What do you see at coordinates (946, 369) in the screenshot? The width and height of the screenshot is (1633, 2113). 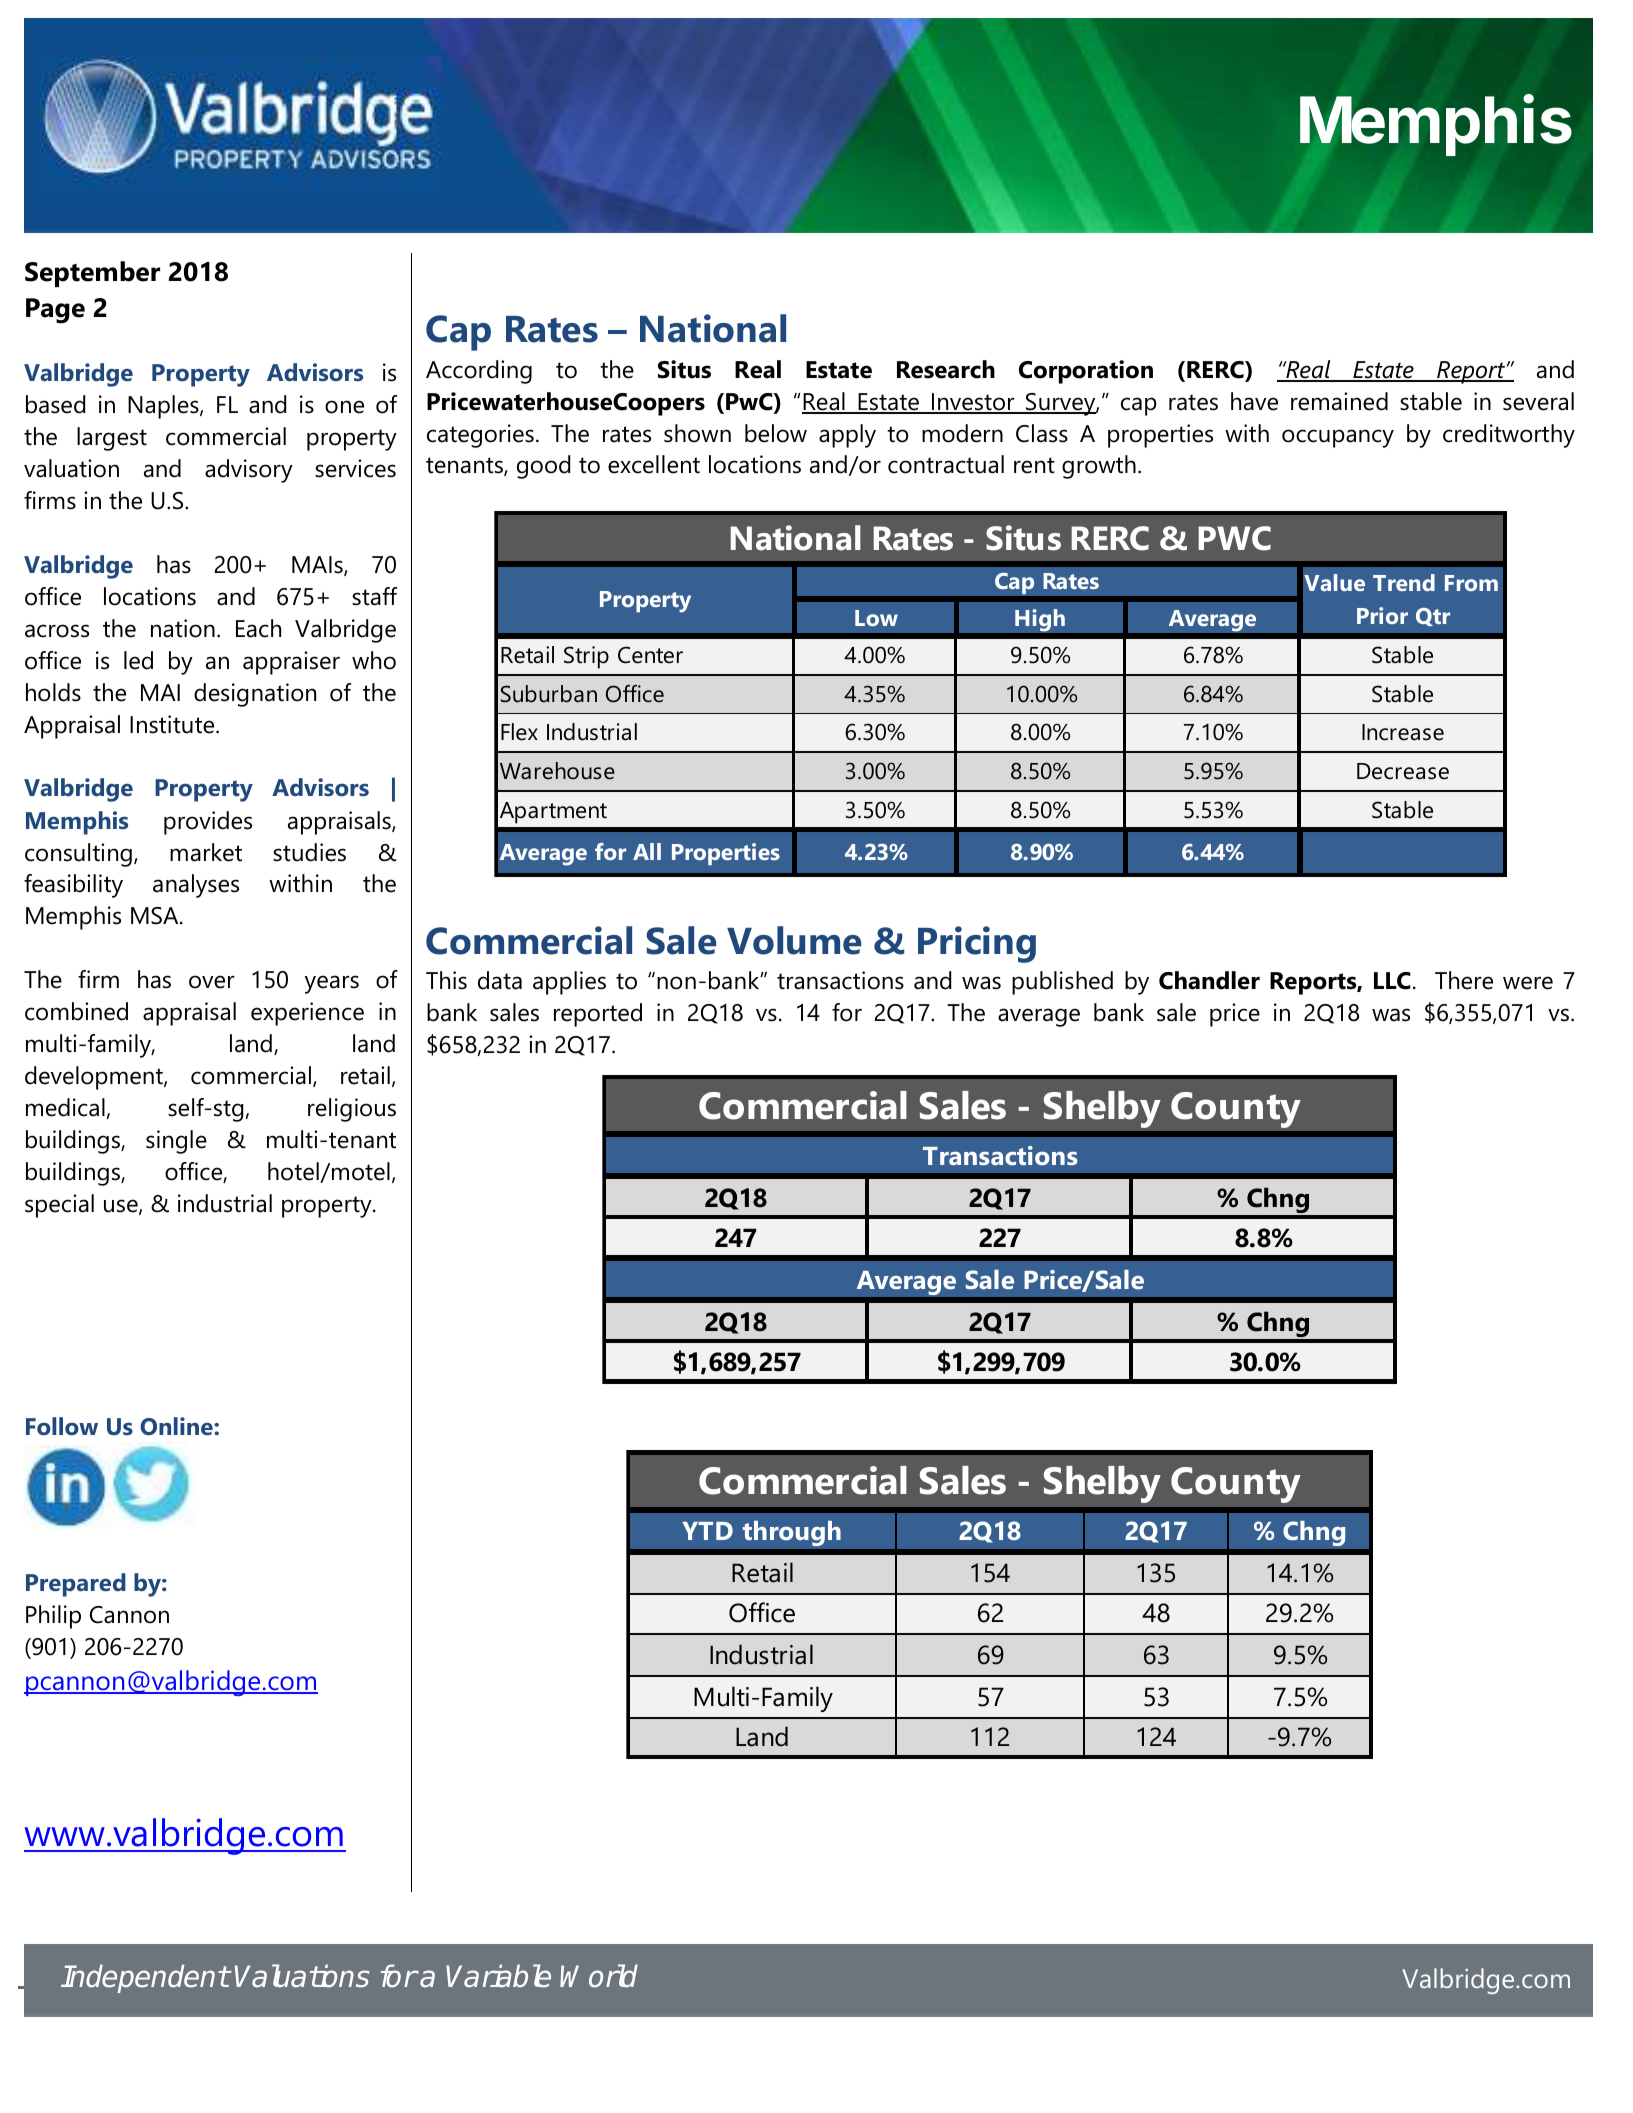 I see `Research` at bounding box center [946, 369].
